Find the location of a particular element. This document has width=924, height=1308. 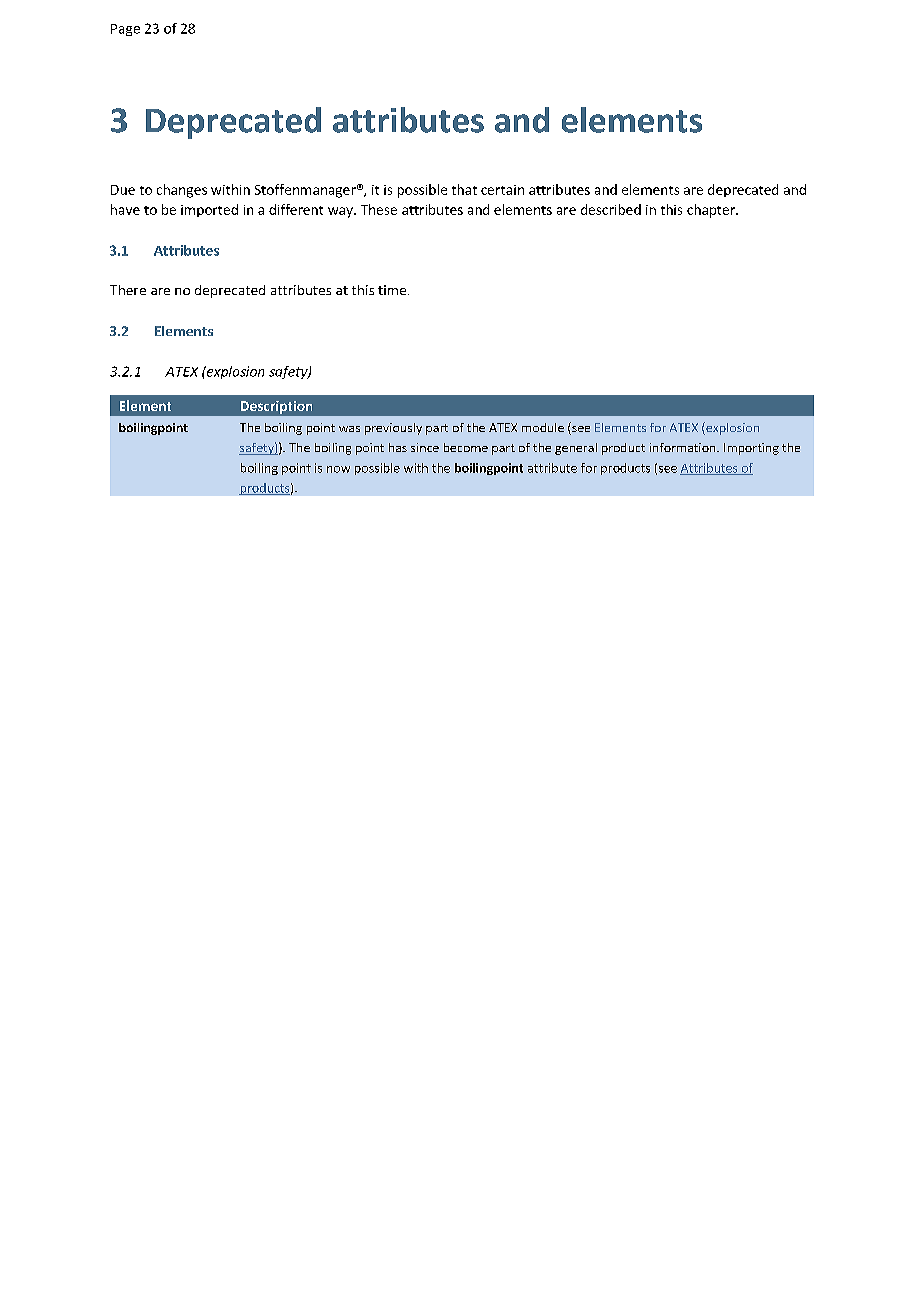

that is located at coordinates (464, 189).
